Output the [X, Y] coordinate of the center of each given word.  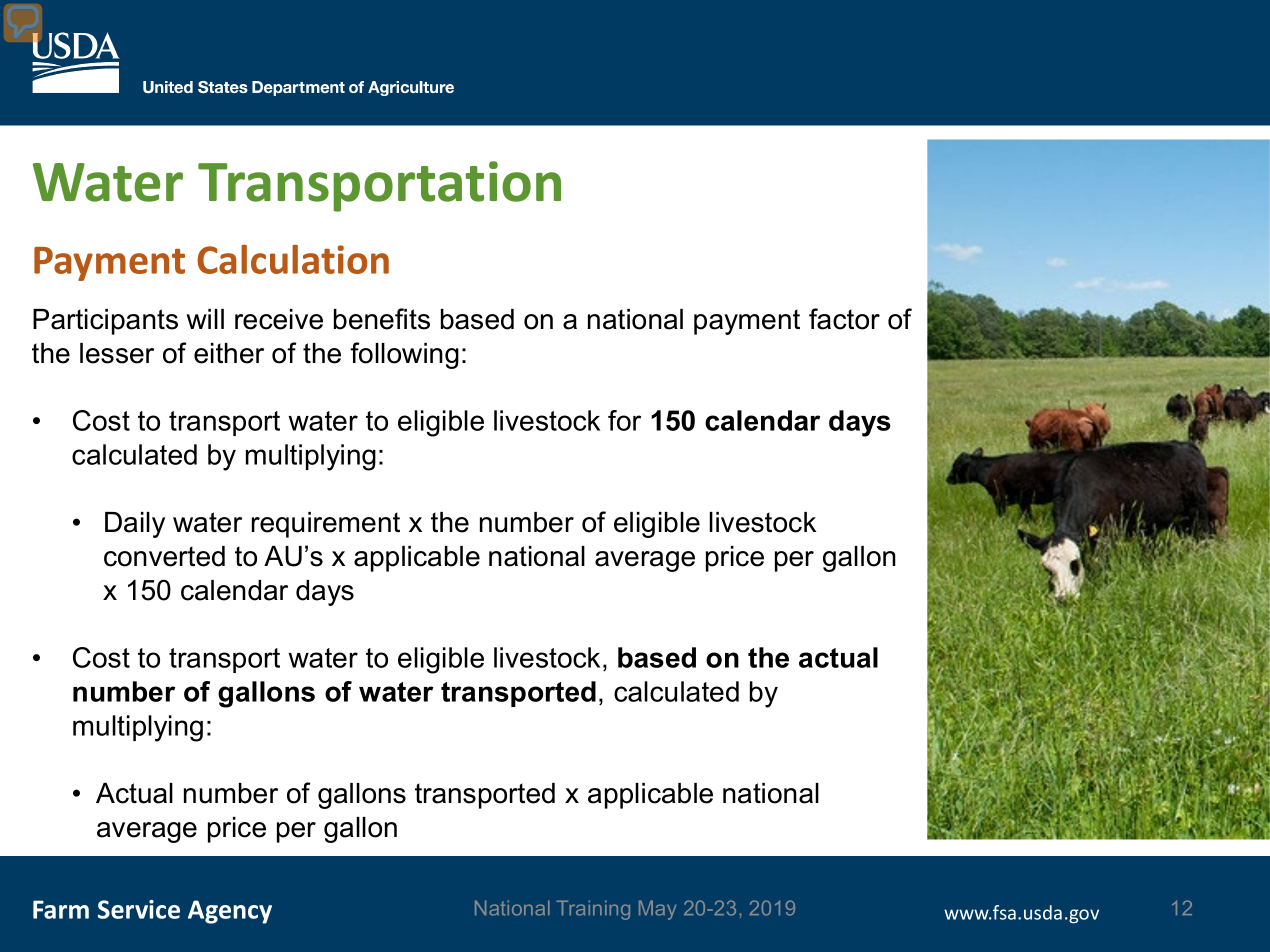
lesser [117, 353]
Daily [135, 525]
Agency [230, 912]
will [205, 319]
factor [844, 319]
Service [139, 909]
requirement [326, 525]
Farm [61, 909]
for [624, 420]
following [404, 355]
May [657, 910]
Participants [105, 322]
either [229, 353]
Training [593, 910]
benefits [382, 319]
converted [164, 556]
